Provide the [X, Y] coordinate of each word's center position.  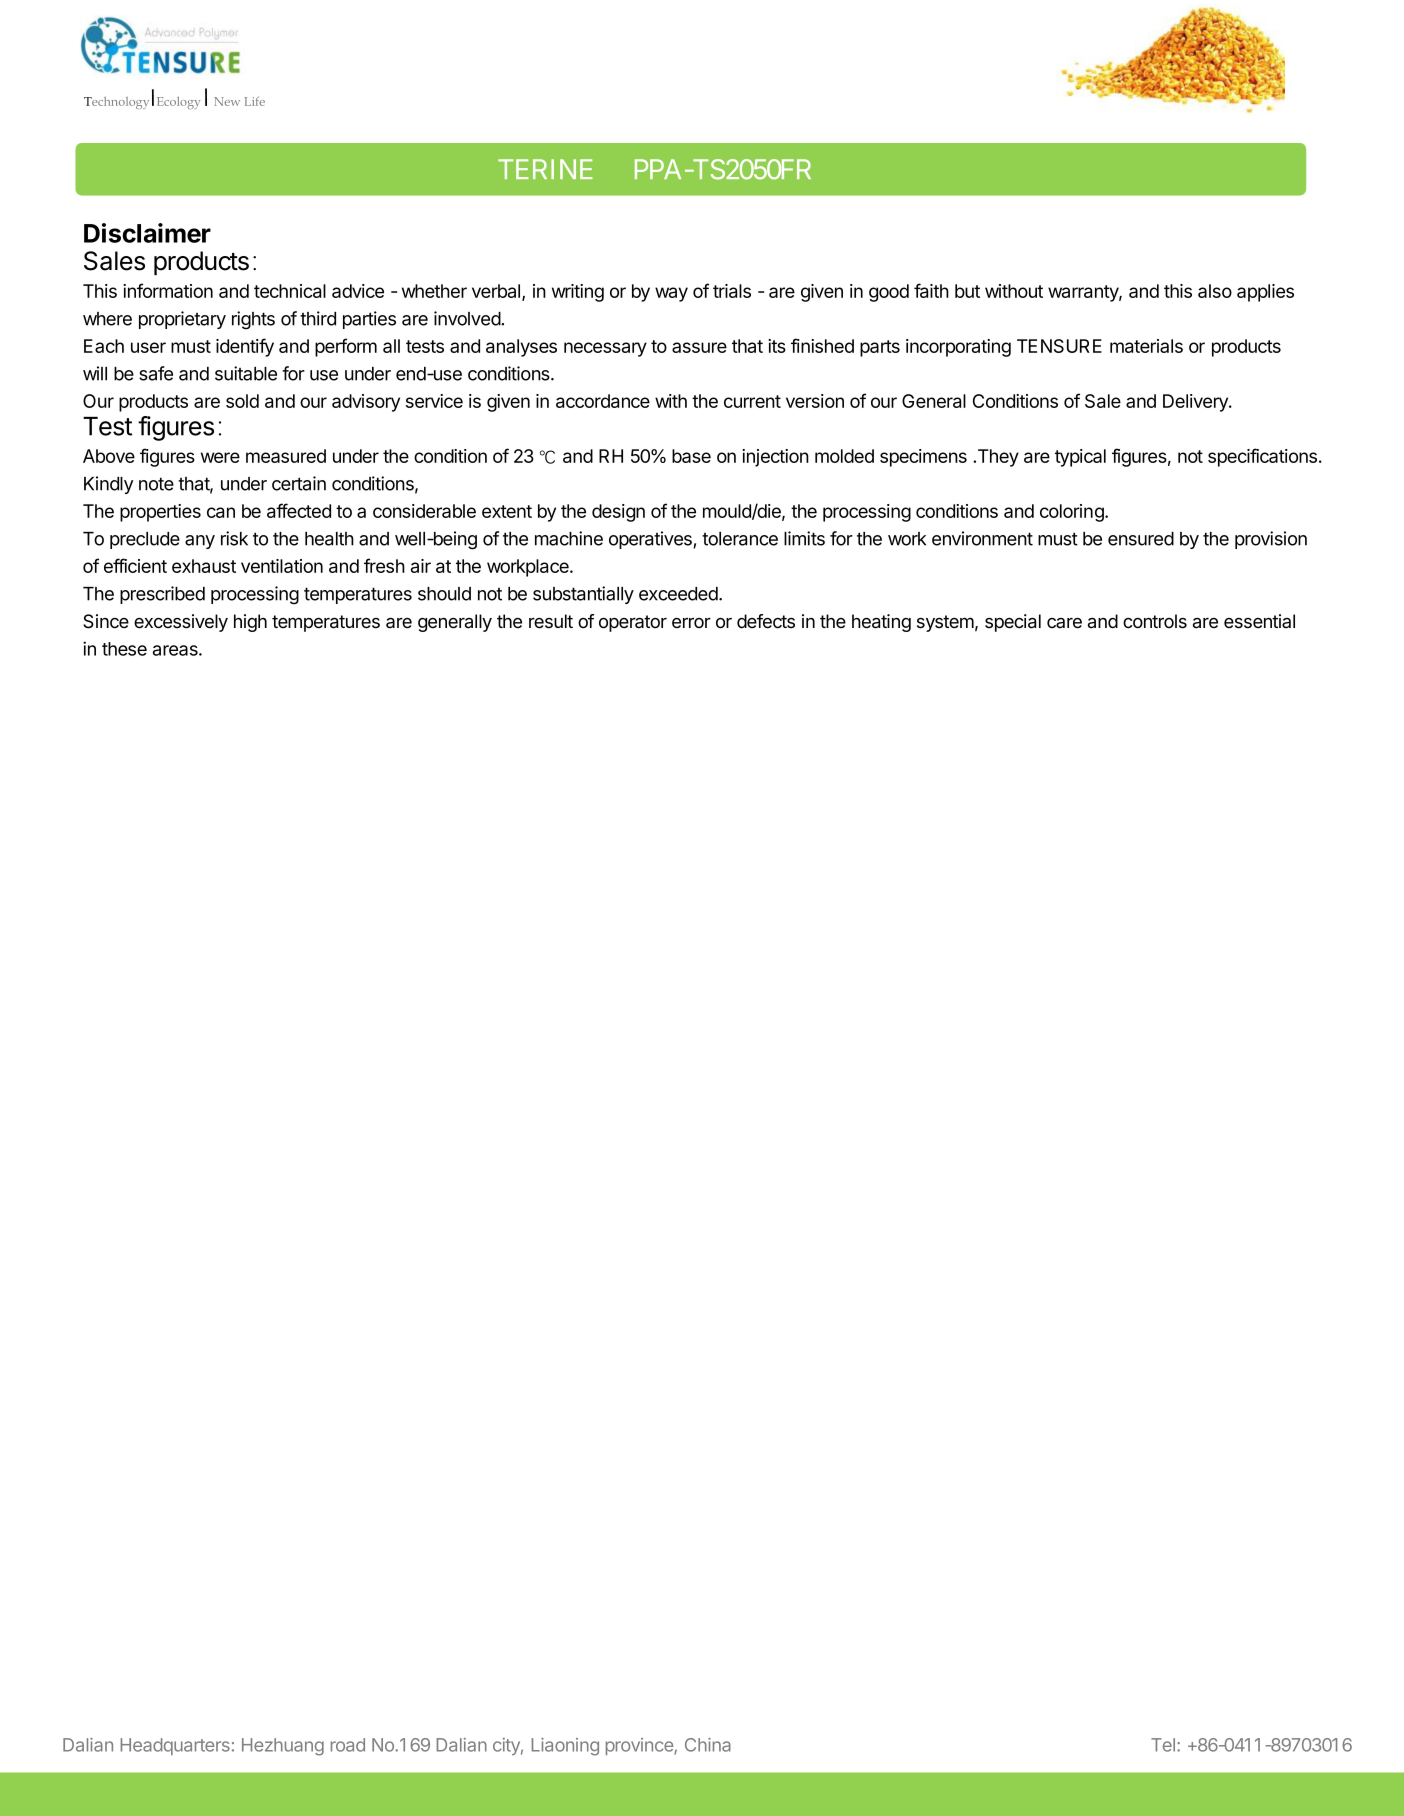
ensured [1141, 539]
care [1064, 623]
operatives [651, 540]
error [691, 622]
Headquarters [175, 1746]
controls [1155, 621]
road [348, 1745]
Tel [1164, 1745]
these [124, 649]
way [671, 294]
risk [234, 538]
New [227, 101]
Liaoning [565, 1747]
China [708, 1745]
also [1215, 291]
